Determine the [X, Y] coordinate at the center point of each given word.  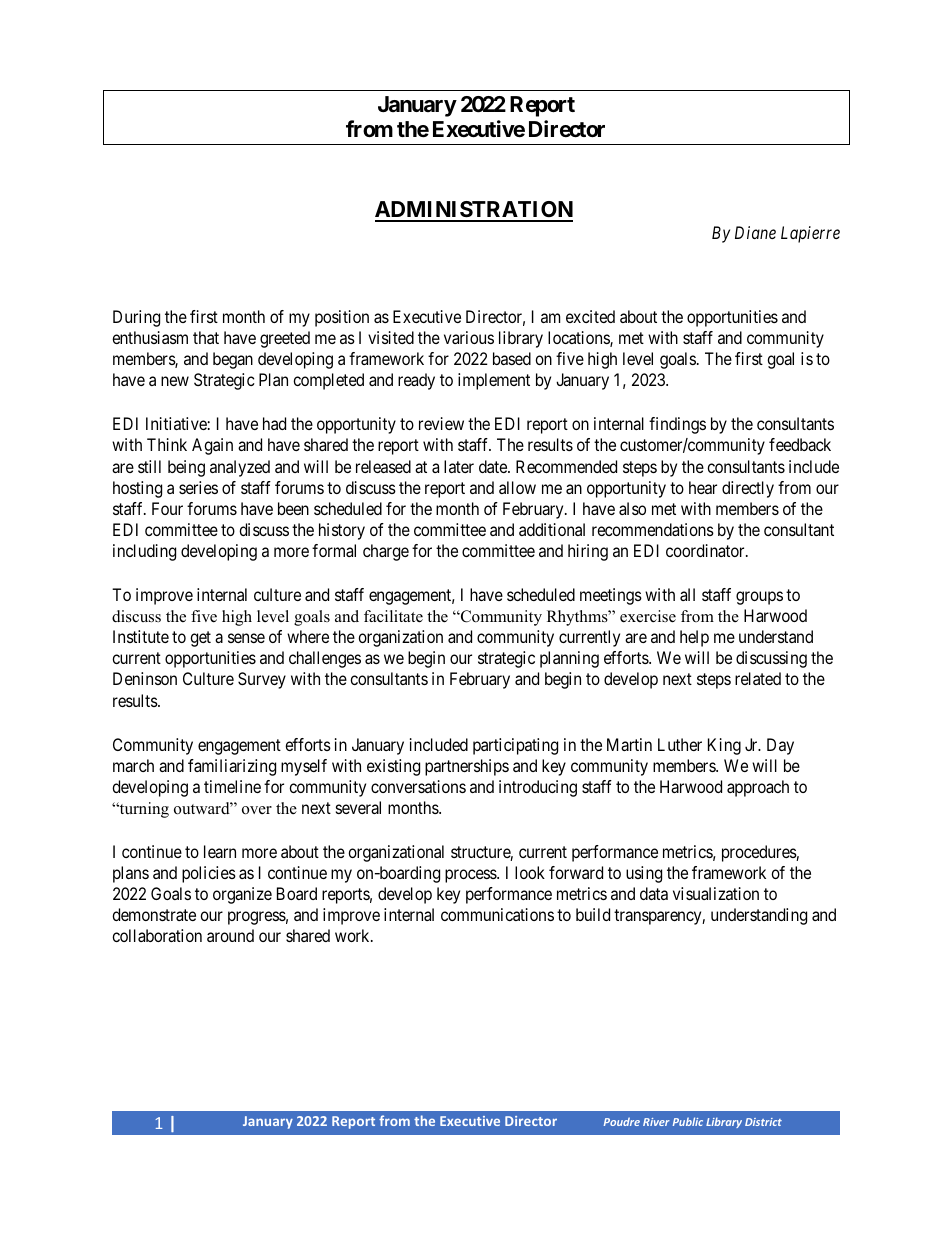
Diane [755, 232]
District [763, 1122]
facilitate [393, 616]
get [200, 639]
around [230, 935]
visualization [716, 893]
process [471, 876]
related [758, 678]
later [459, 466]
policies [209, 874]
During [136, 318]
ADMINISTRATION [474, 211]
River [656, 1122]
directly [748, 489]
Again [212, 446]
